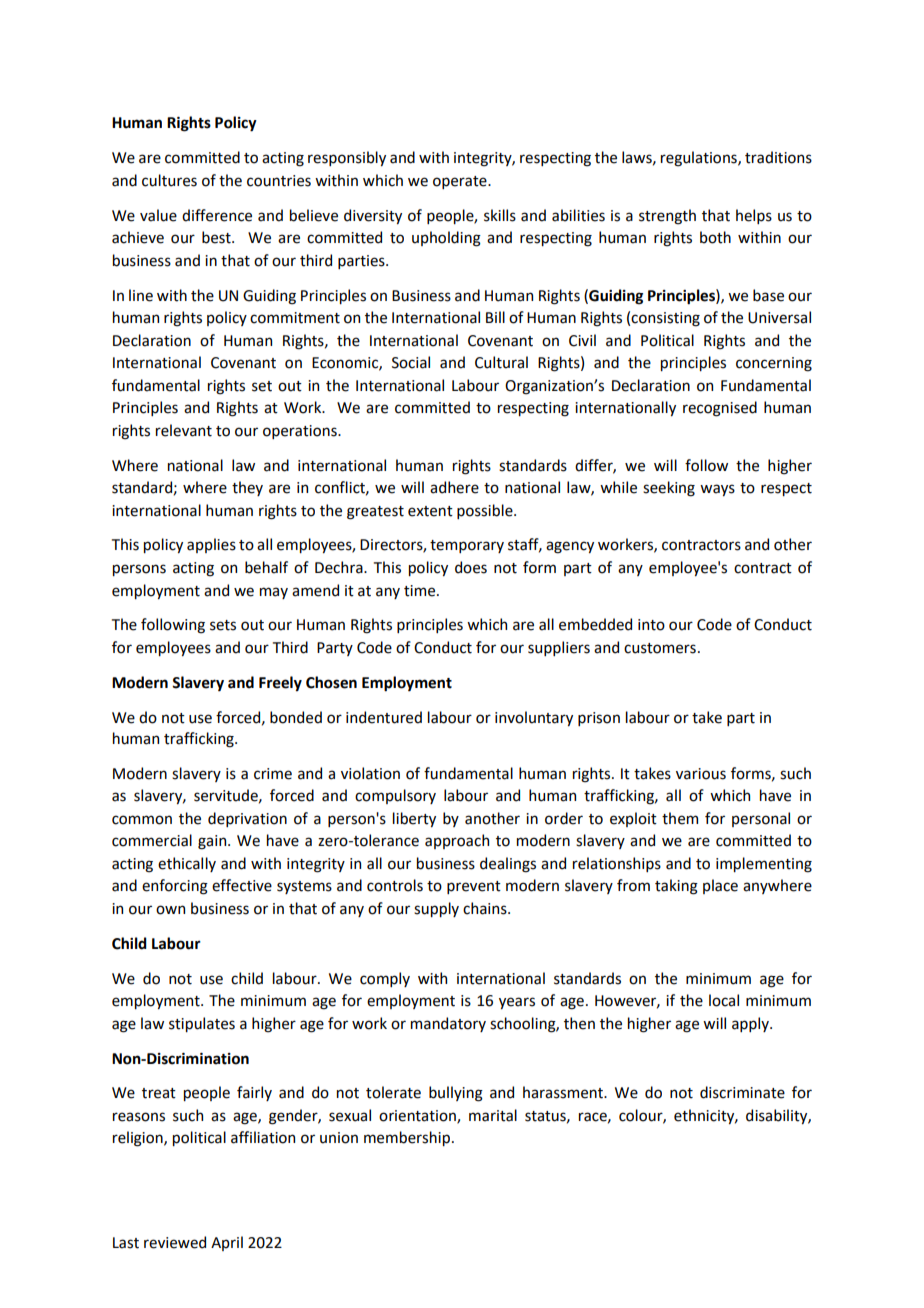 This screenshot has width=924, height=1308. What do you see at coordinates (227, 1243) in the screenshot?
I see `April` at bounding box center [227, 1243].
